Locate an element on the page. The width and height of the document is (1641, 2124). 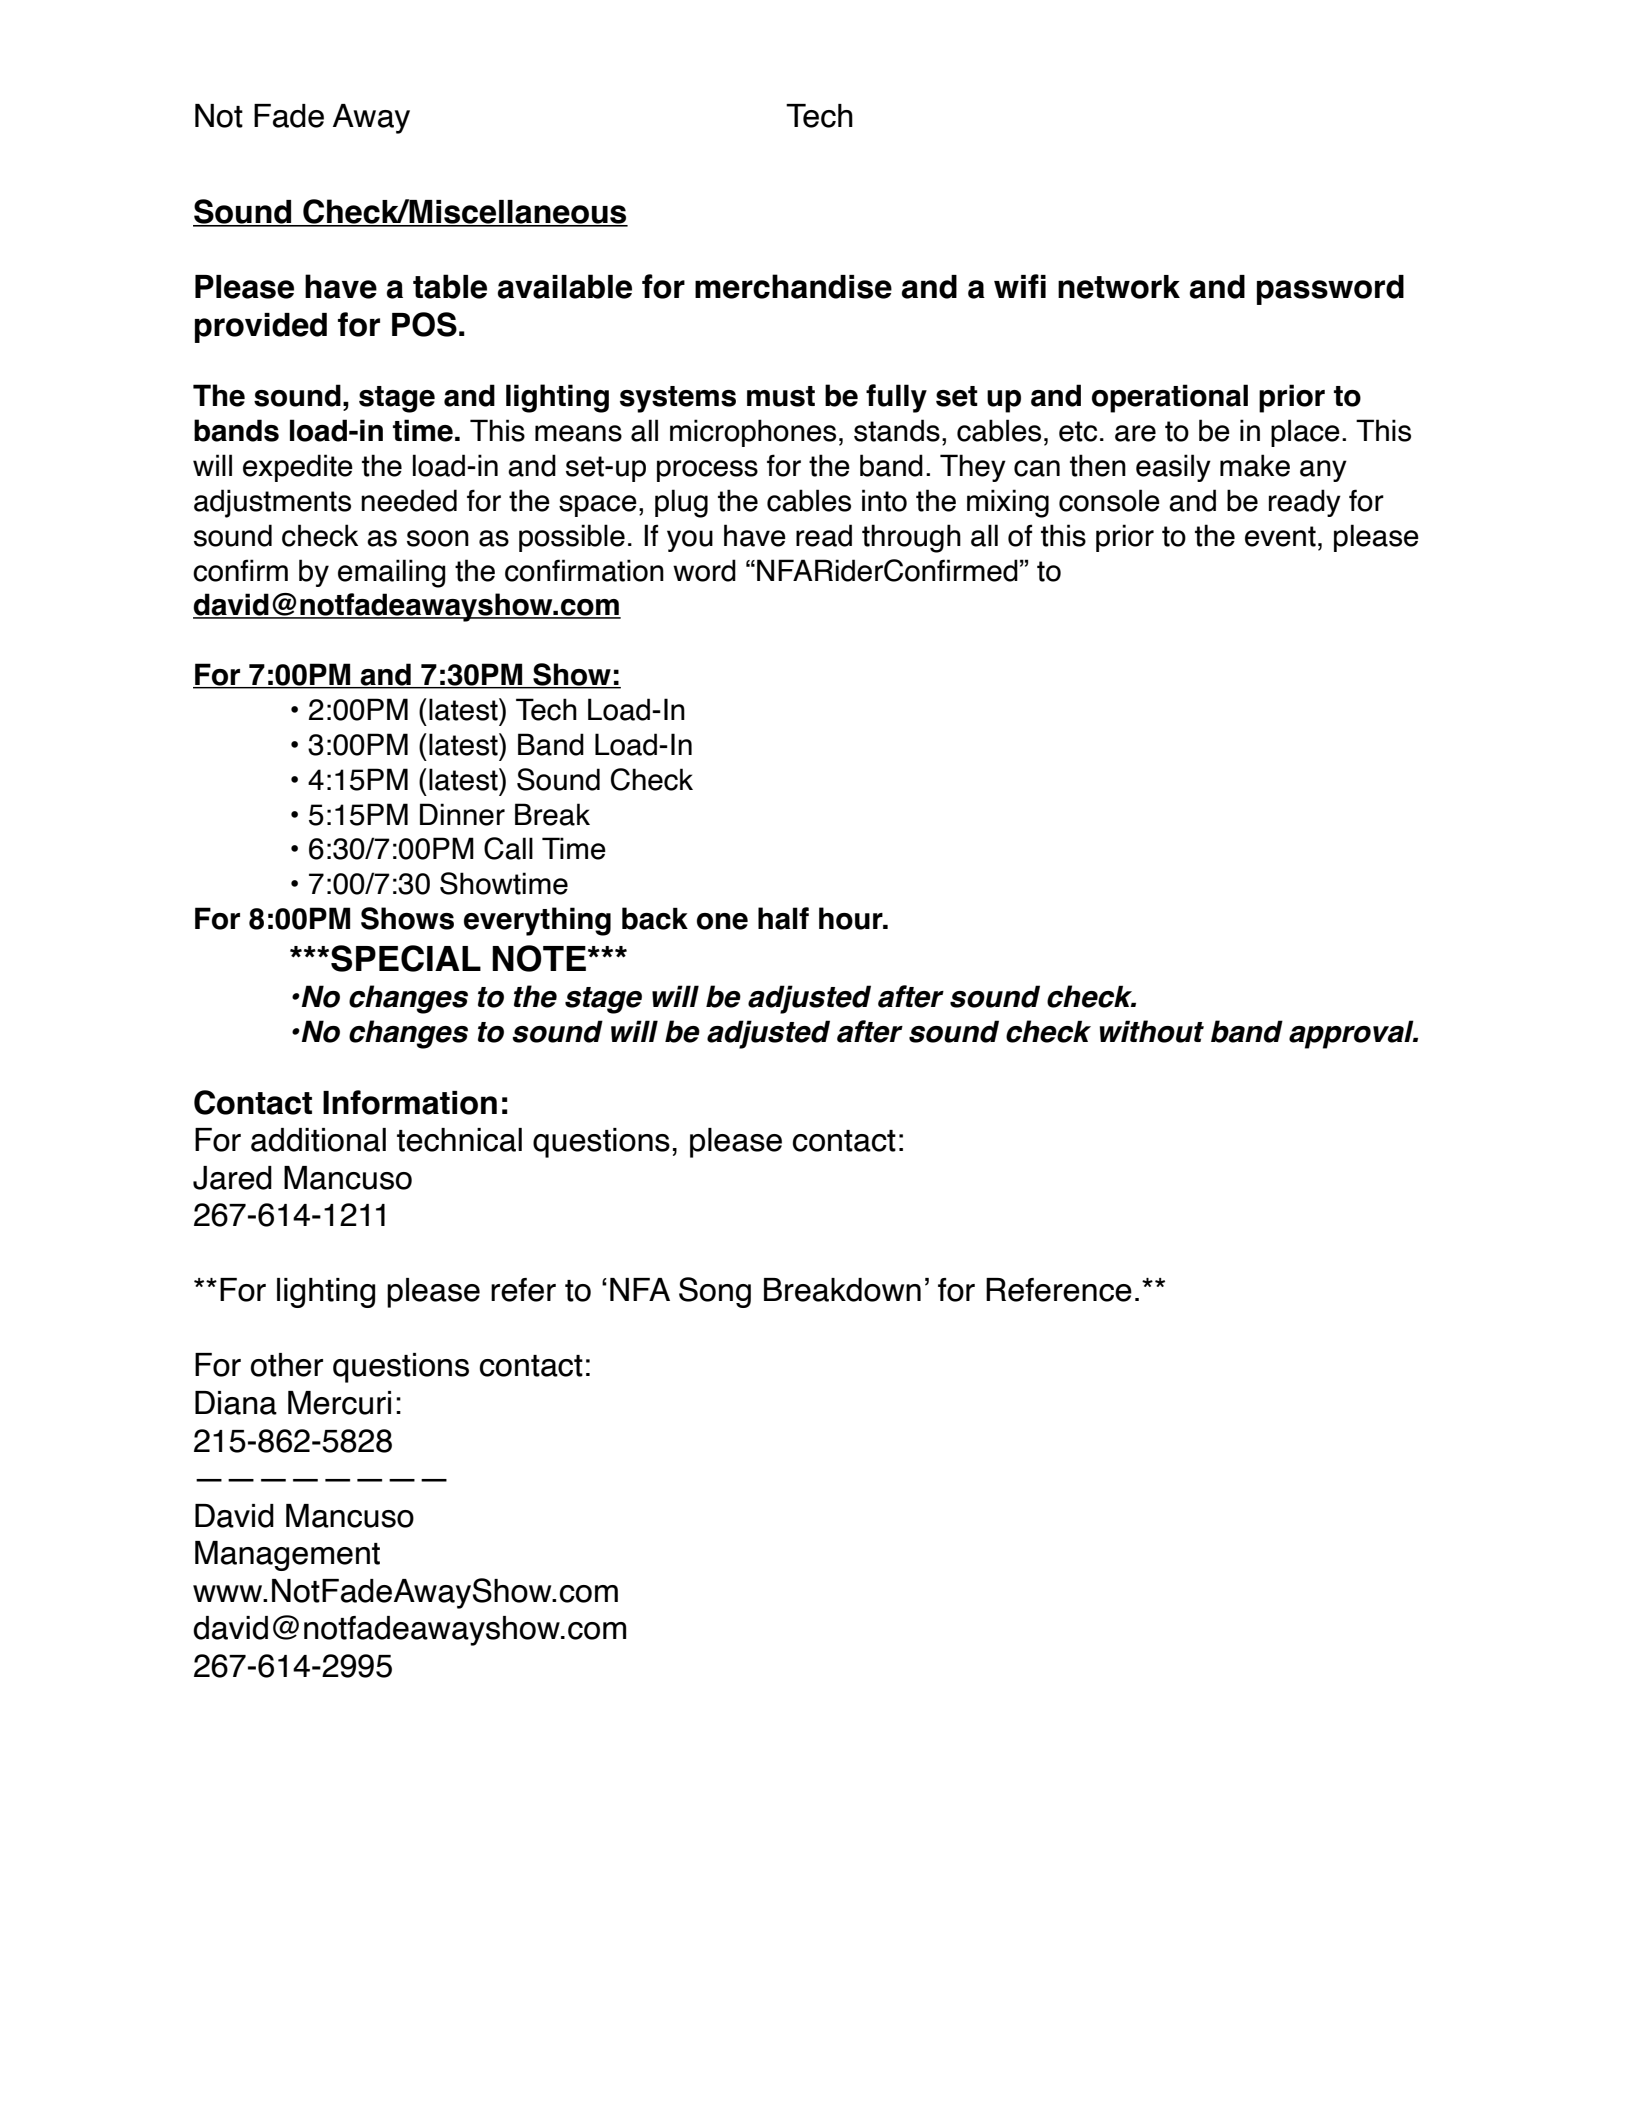
without is located at coordinates (1152, 1031).
